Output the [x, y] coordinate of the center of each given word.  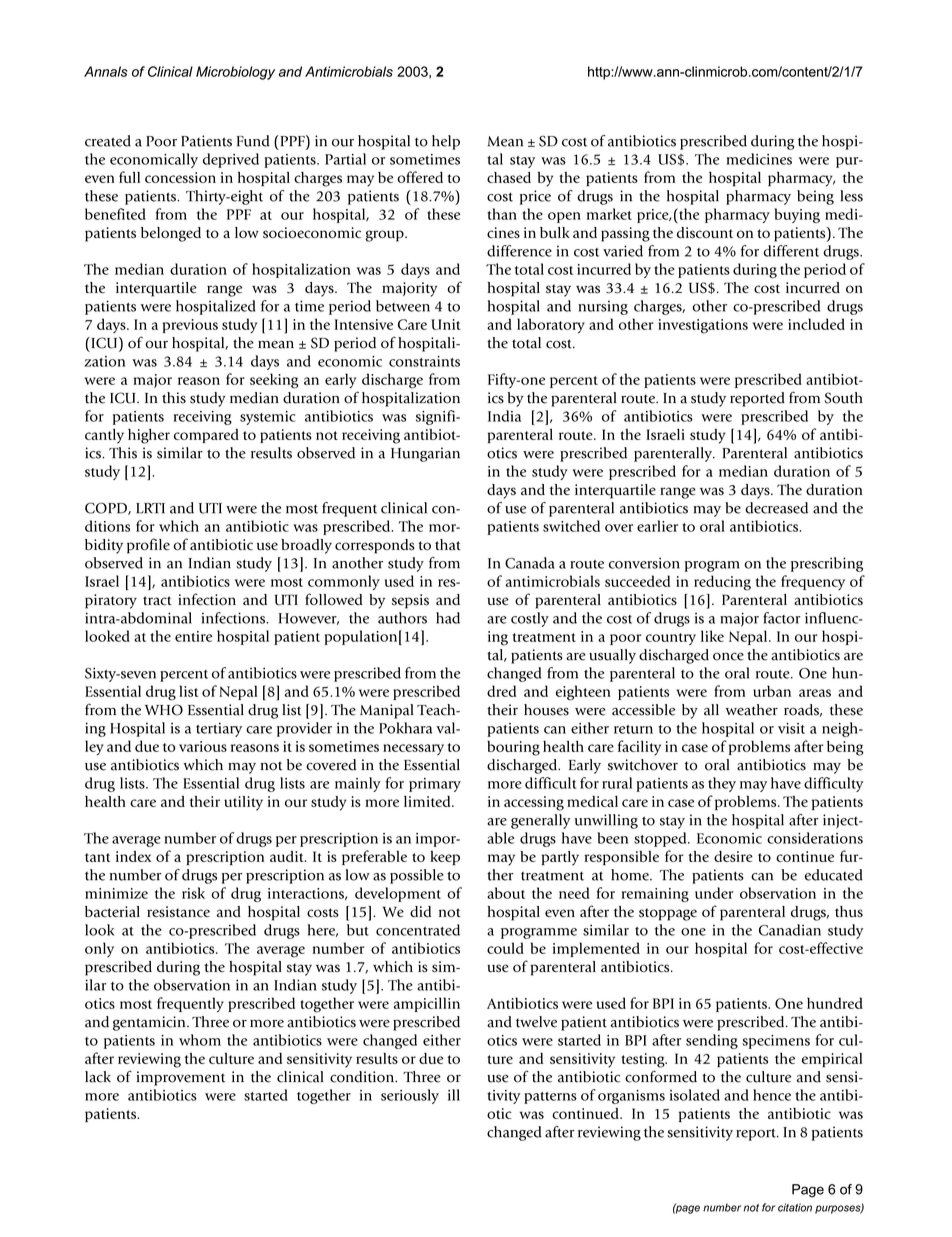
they [722, 784]
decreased [776, 508]
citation [795, 1207]
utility [243, 803]
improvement [180, 1078]
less [851, 196]
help [446, 142]
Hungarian [425, 454]
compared [206, 436]
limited [428, 801]
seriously [410, 1096]
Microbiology [235, 73]
